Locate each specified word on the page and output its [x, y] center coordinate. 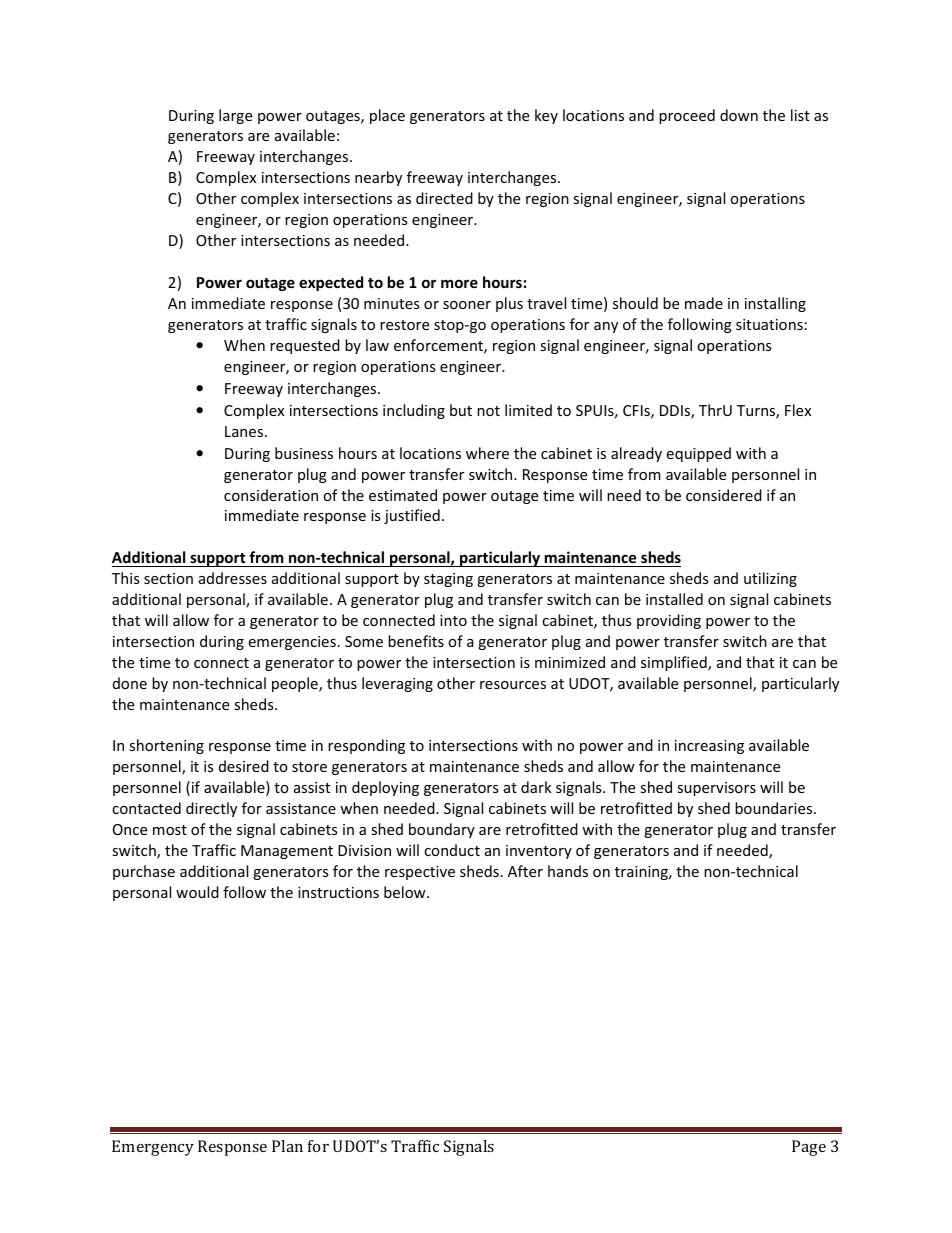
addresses [233, 578]
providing [669, 621]
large [235, 116]
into [453, 620]
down [739, 115]
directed [444, 198]
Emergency [153, 1148]
